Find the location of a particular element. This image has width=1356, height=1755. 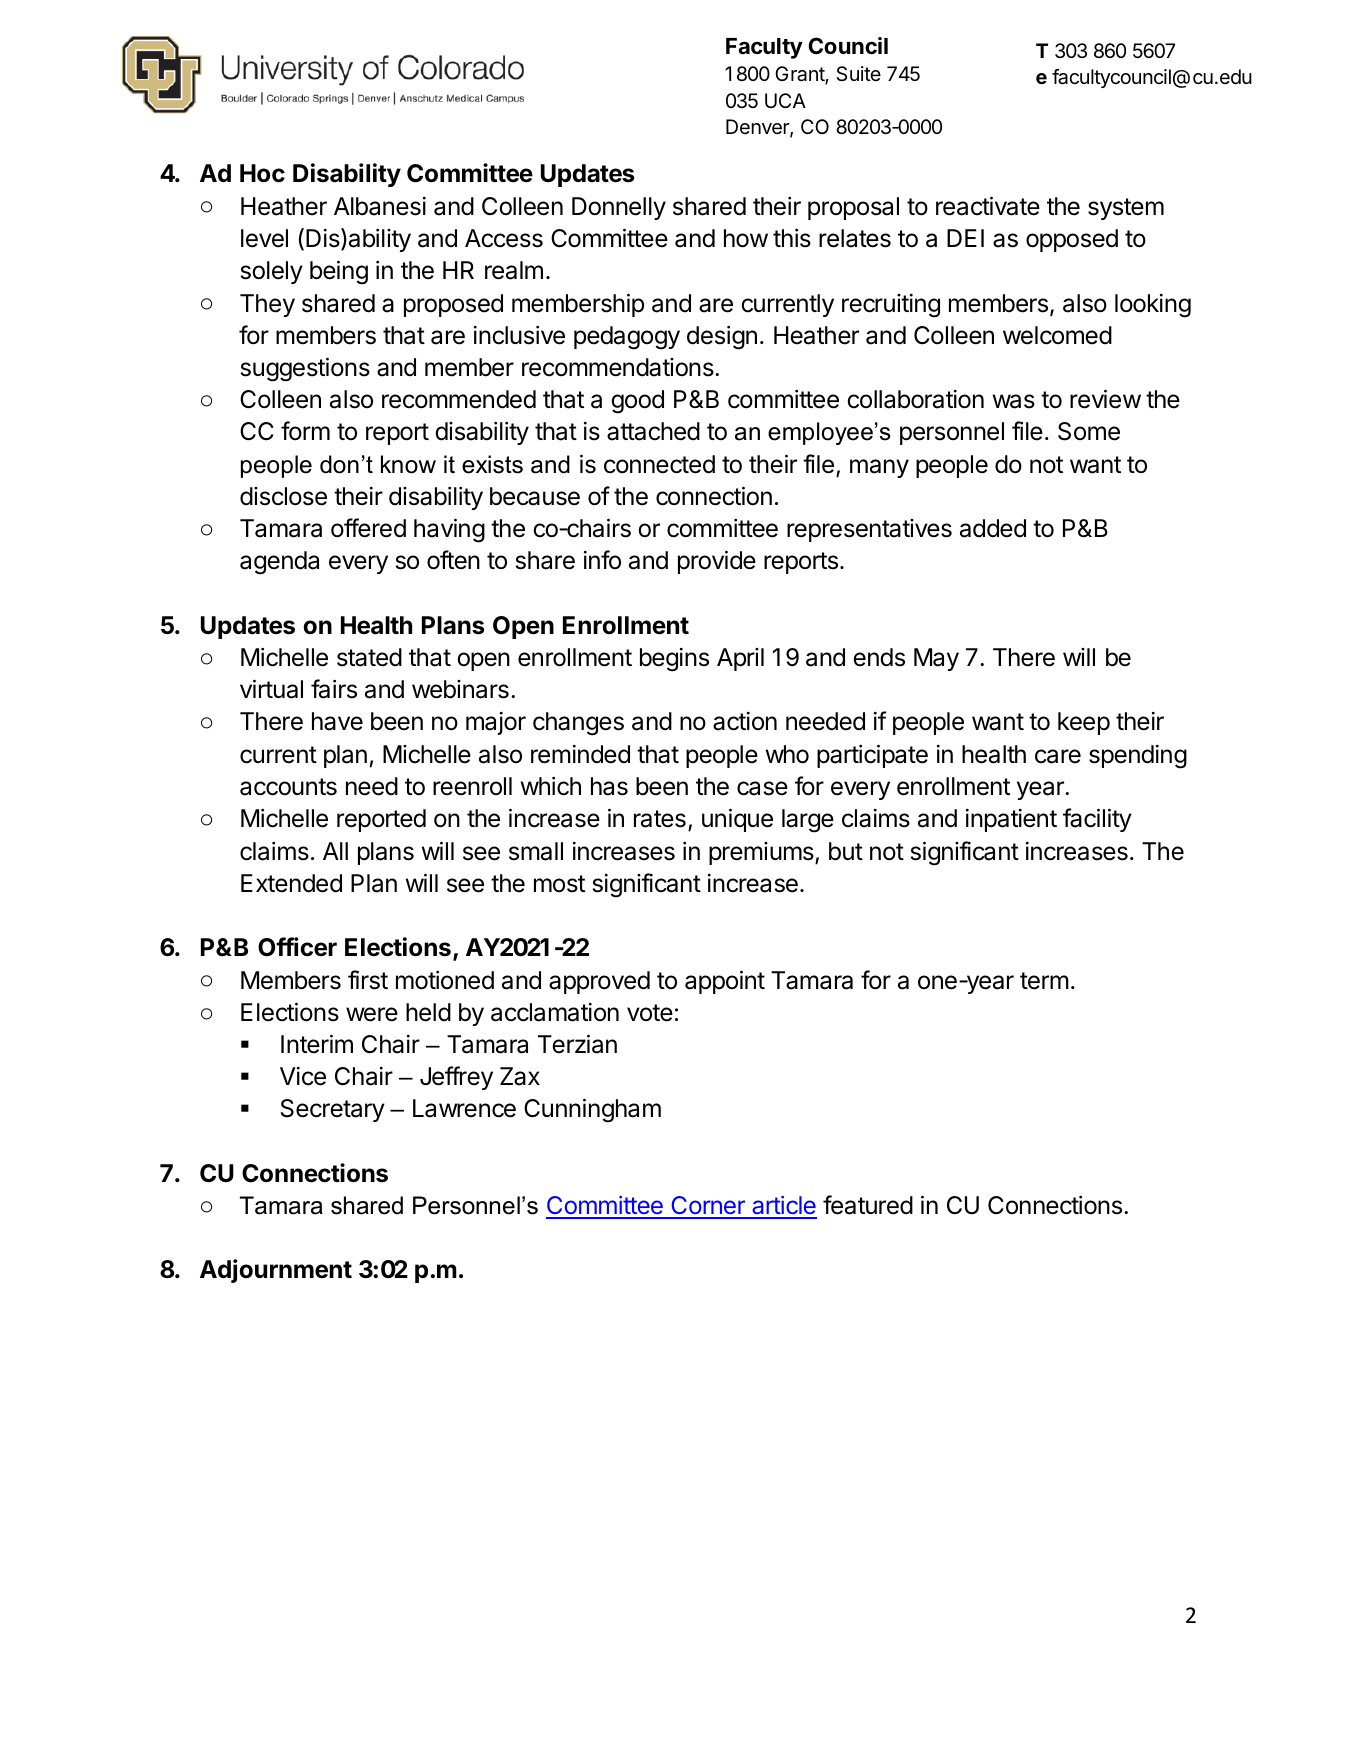

connected is located at coordinates (659, 464).
